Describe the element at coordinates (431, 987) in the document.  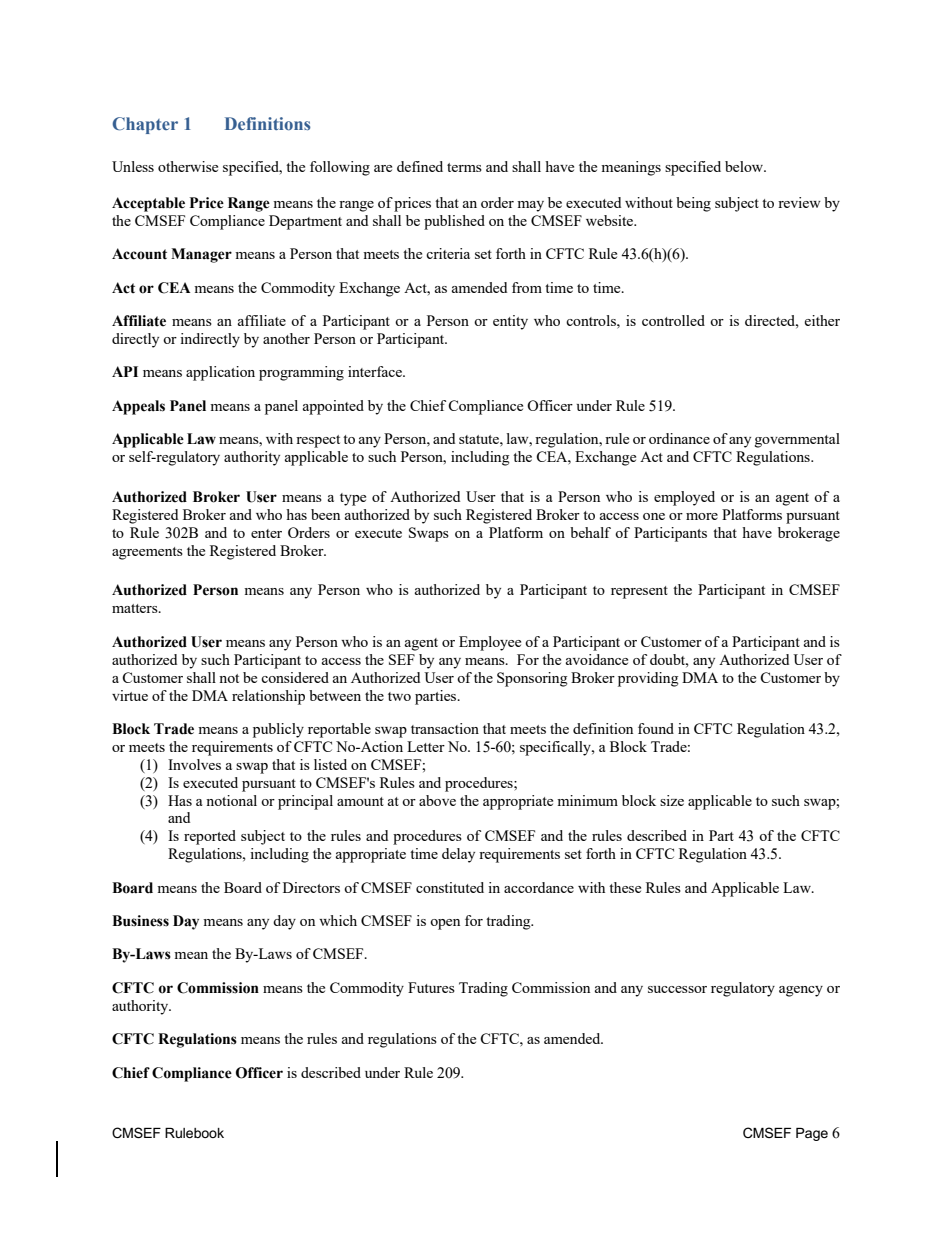
I see `Futures` at that location.
